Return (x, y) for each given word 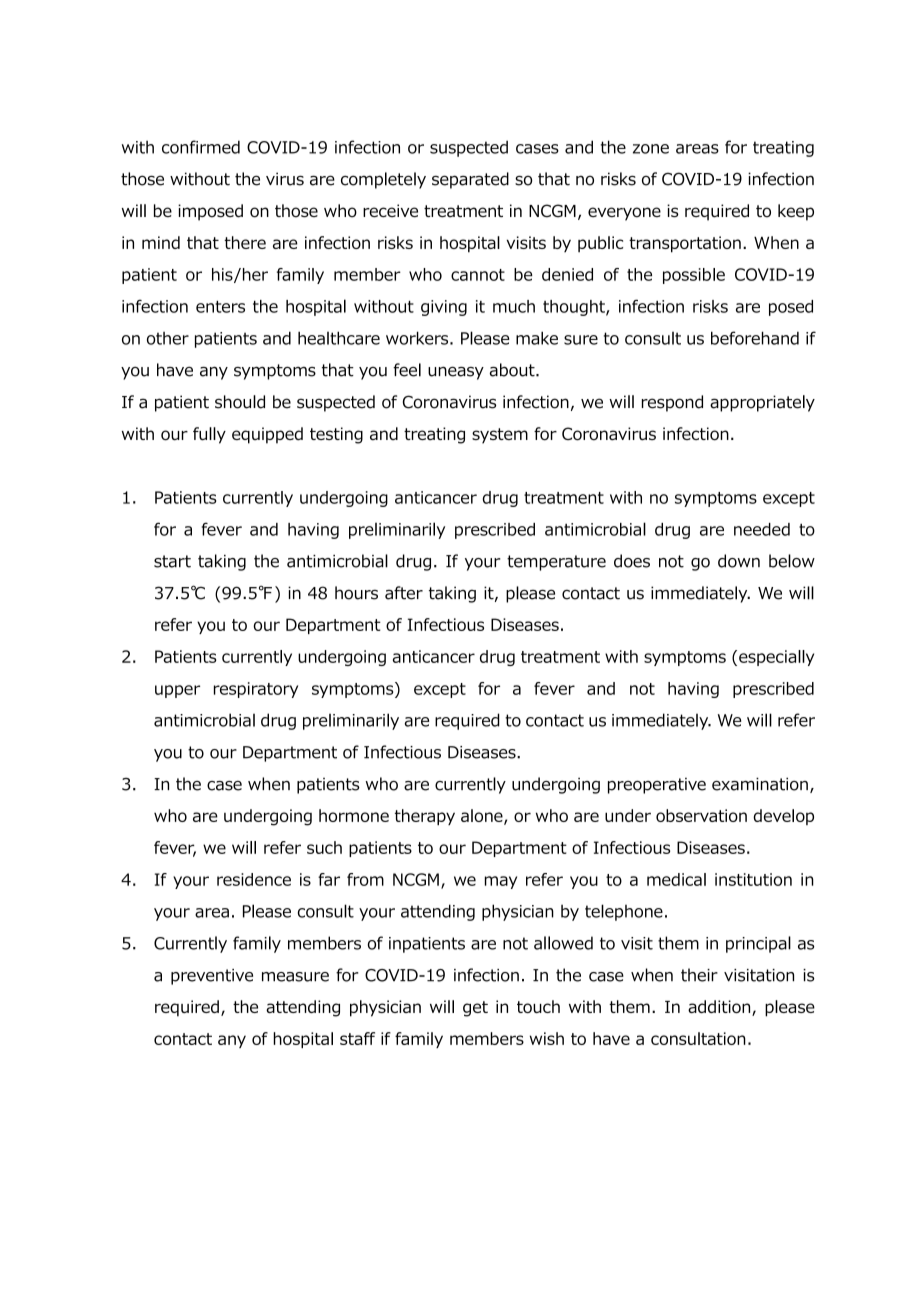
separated (470, 180)
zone (651, 149)
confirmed (201, 147)
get (475, 1009)
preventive (212, 977)
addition (720, 1008)
